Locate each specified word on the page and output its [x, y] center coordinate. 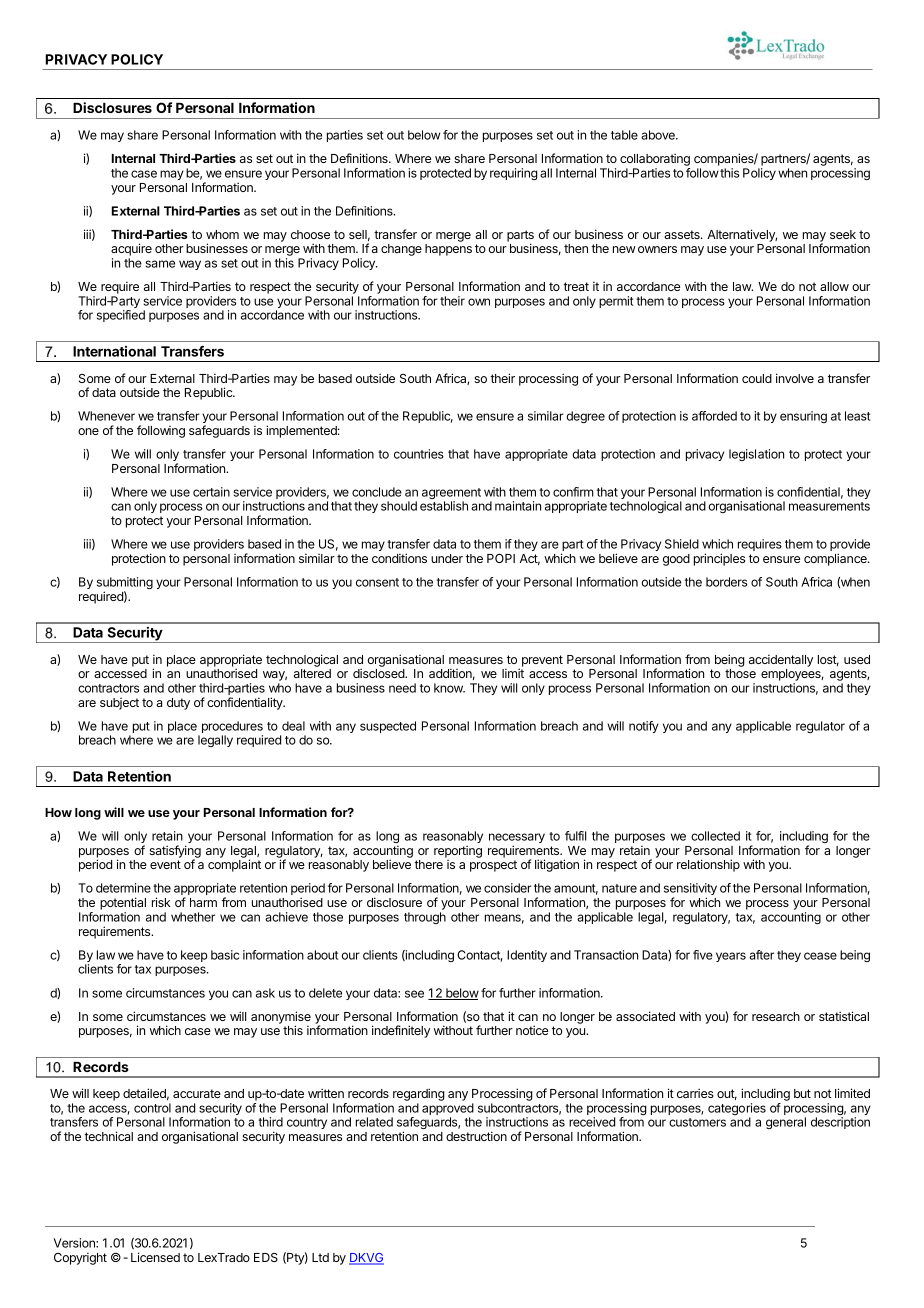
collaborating [655, 161]
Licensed [155, 1257]
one [88, 431]
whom [222, 234]
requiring [514, 174]
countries [419, 454]
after [761, 955]
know [449, 688]
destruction [476, 1136]
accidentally [781, 660]
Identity [527, 956]
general [786, 1123]
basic [225, 955]
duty [178, 704]
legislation [756, 455]
